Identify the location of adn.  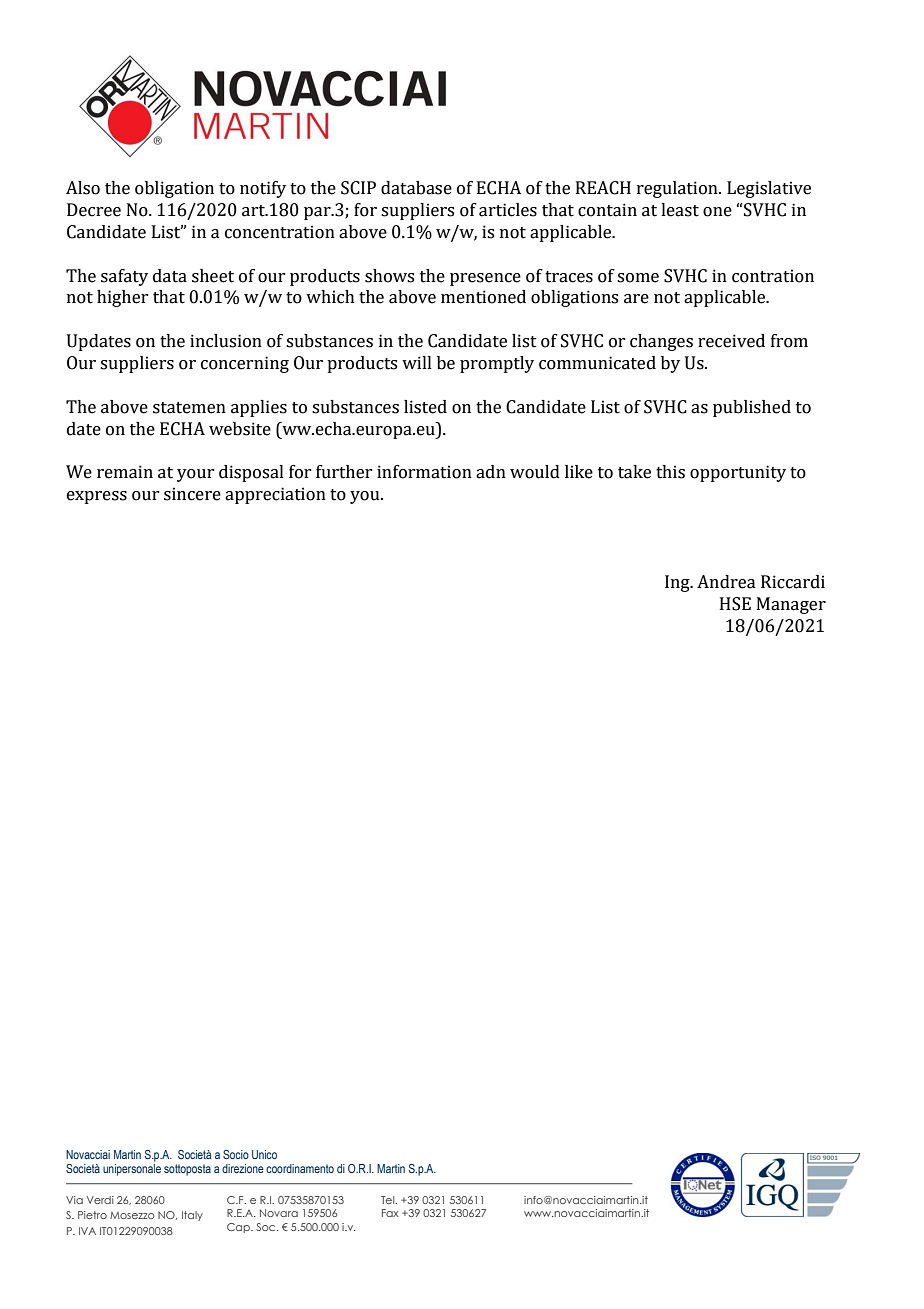
(491, 472).
